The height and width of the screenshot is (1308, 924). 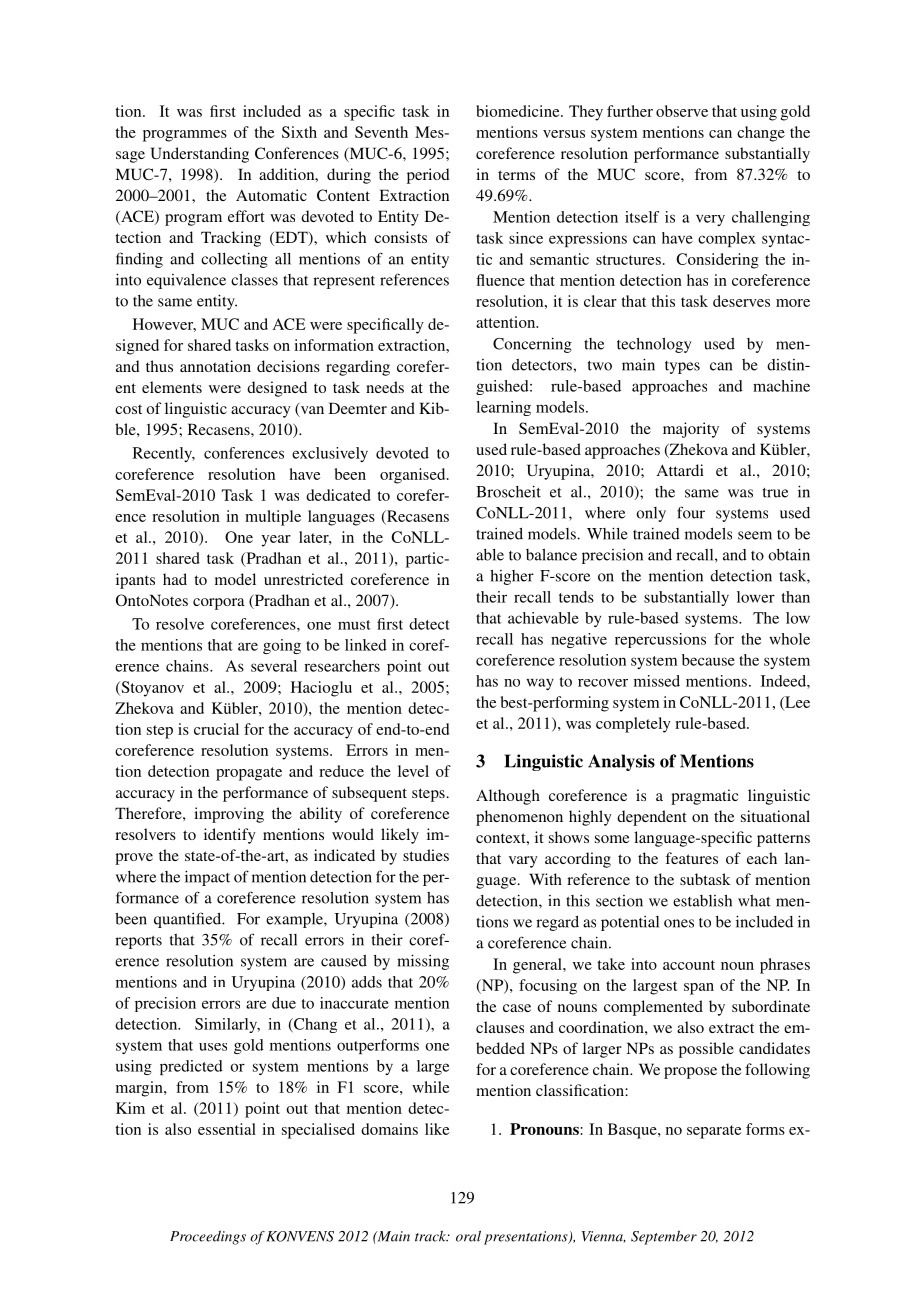 What do you see at coordinates (208, 1237) in the screenshot?
I see `Proceedings` at bounding box center [208, 1237].
